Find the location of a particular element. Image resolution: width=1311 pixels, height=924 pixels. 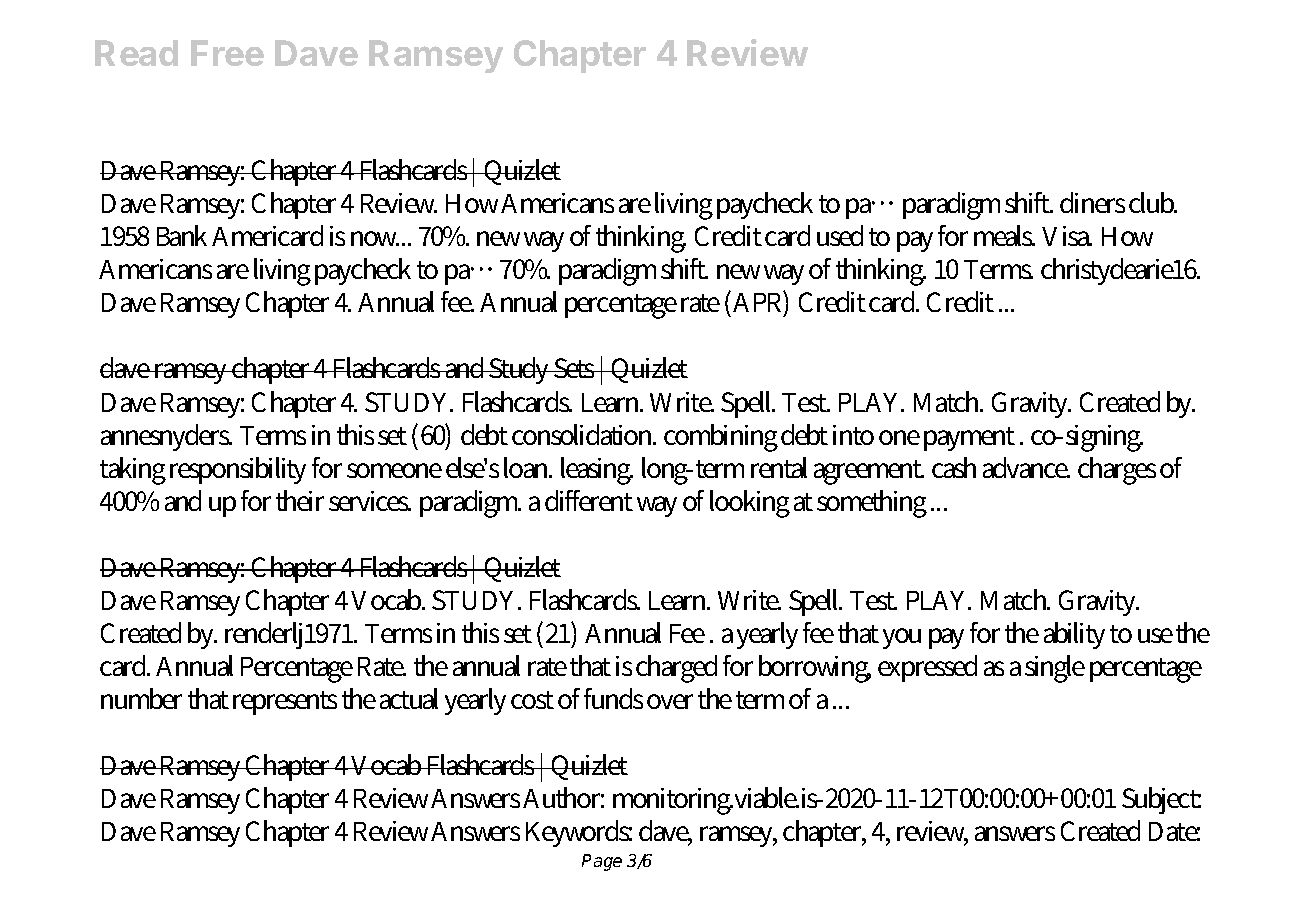

Free is located at coordinates (227, 53).
